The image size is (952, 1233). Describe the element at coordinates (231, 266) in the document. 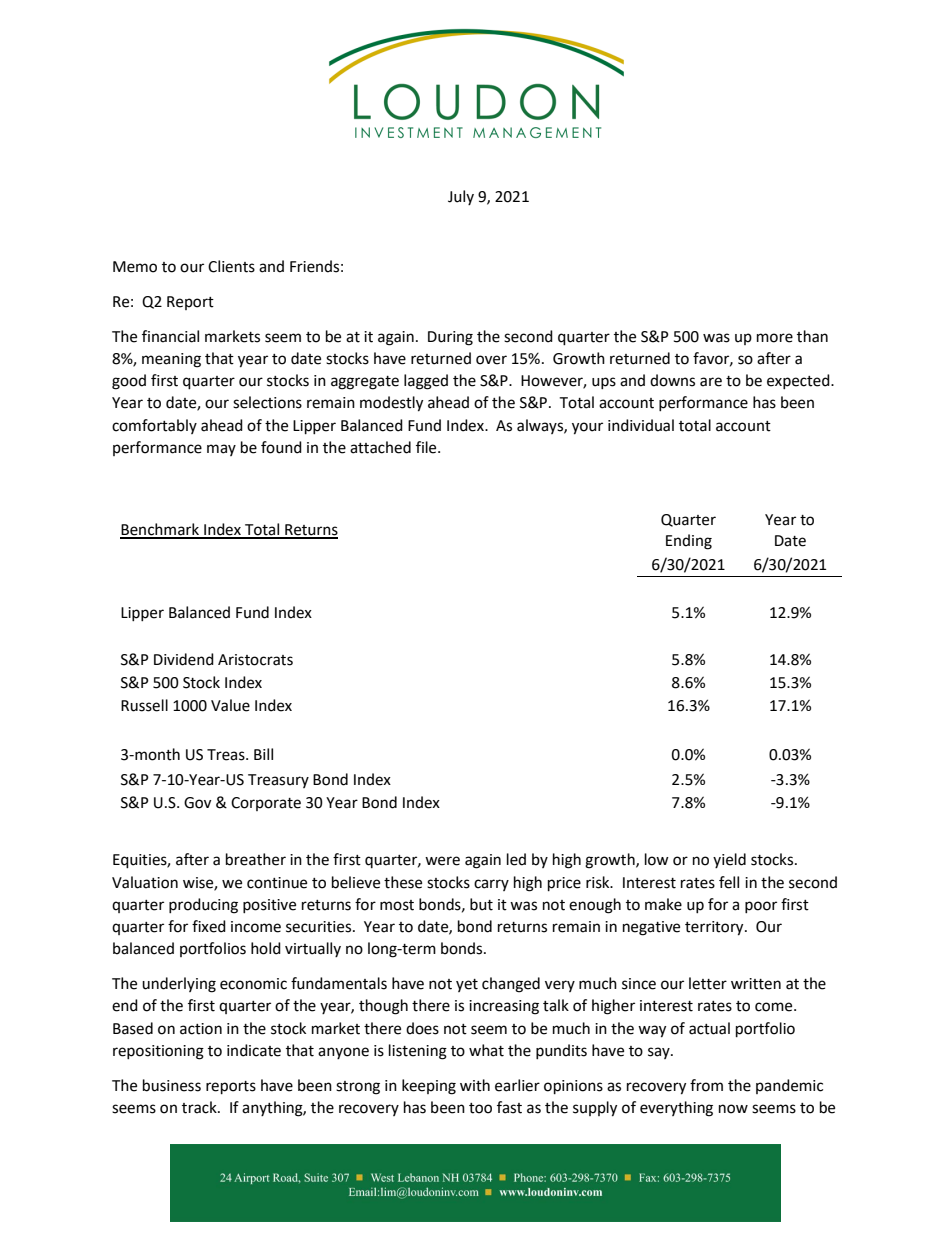

I see `Clients` at that location.
